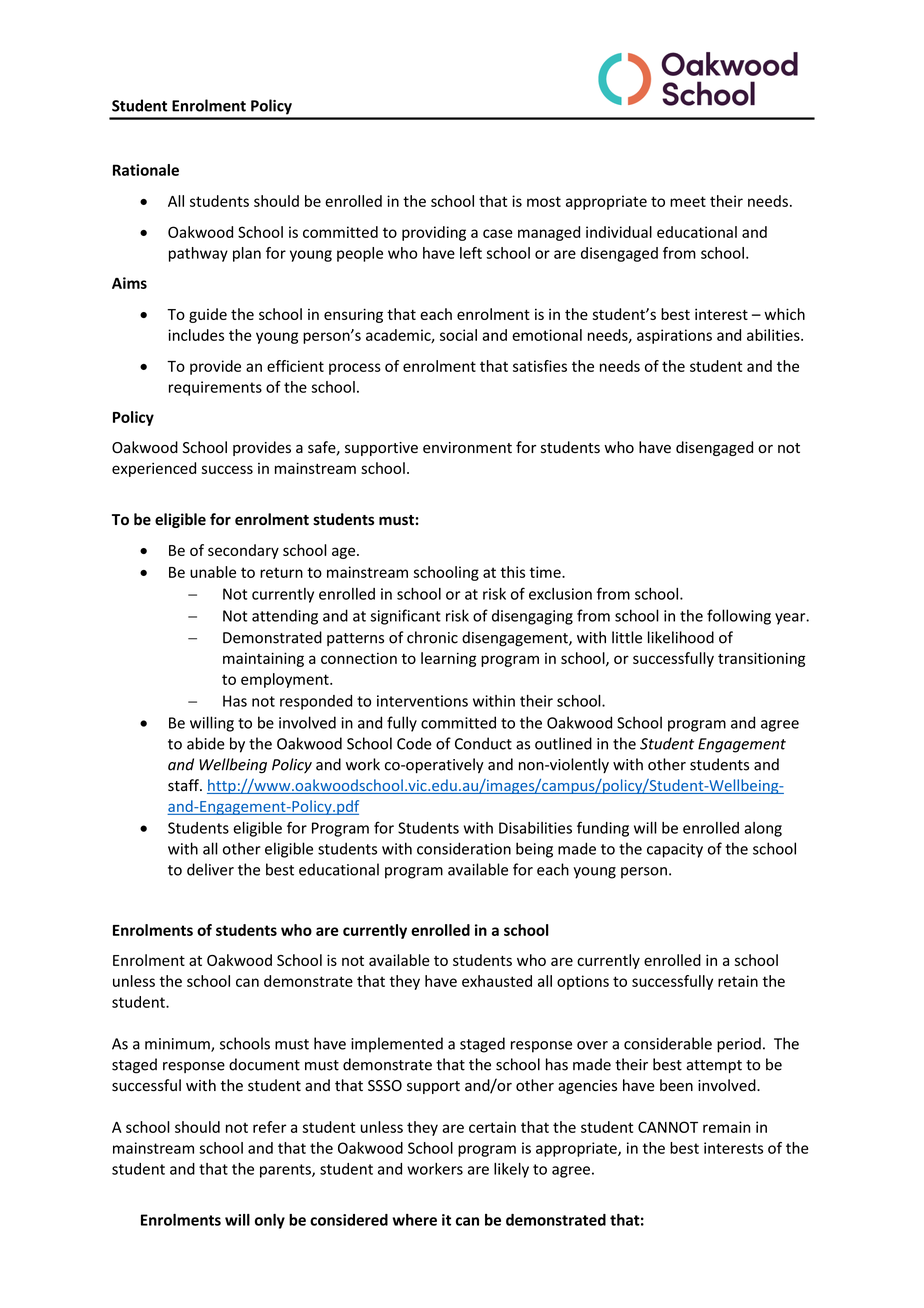 The width and height of the screenshot is (924, 1308). I want to click on aspirations, so click(674, 336).
